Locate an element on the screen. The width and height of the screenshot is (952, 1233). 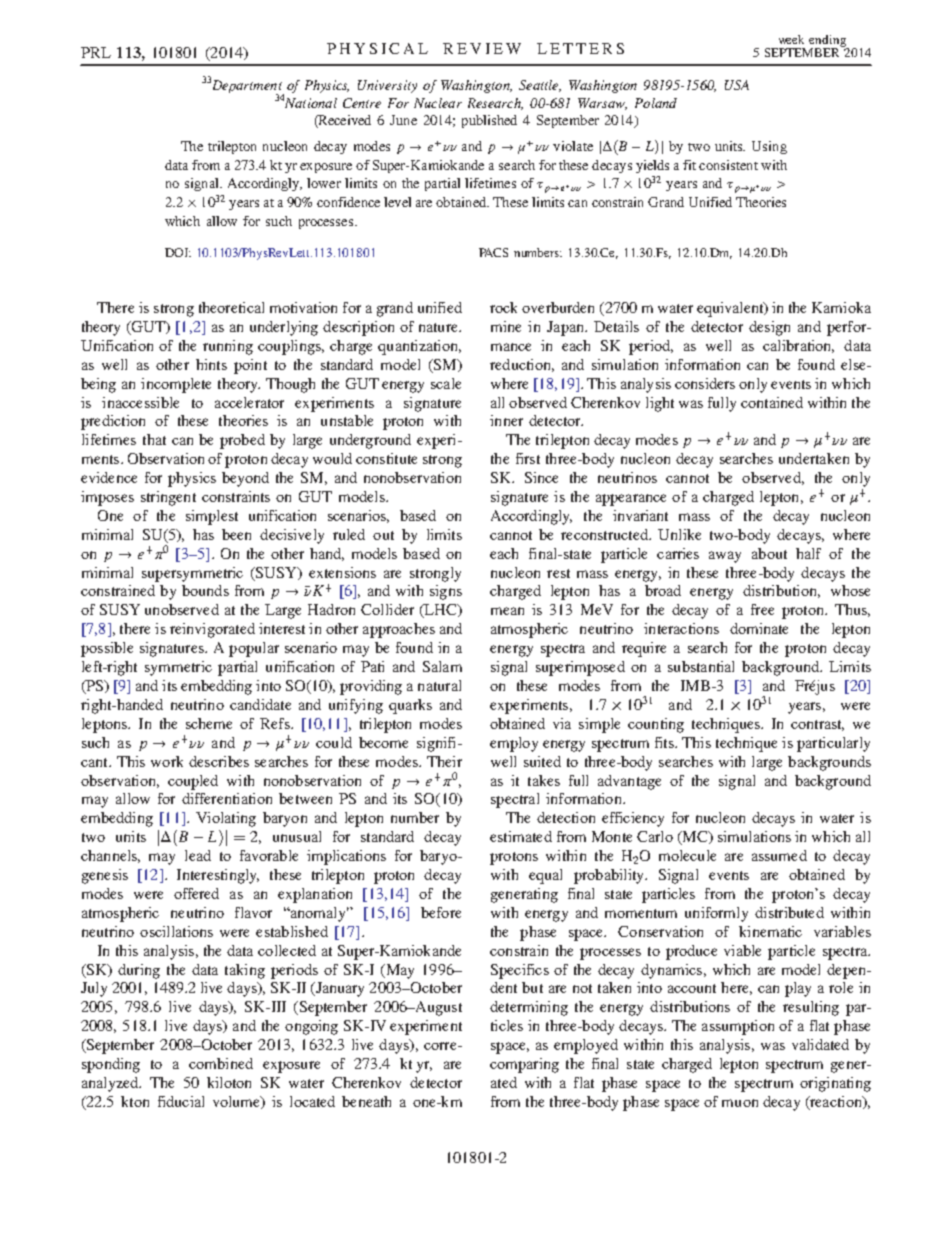
PRL is located at coordinates (96, 52).
